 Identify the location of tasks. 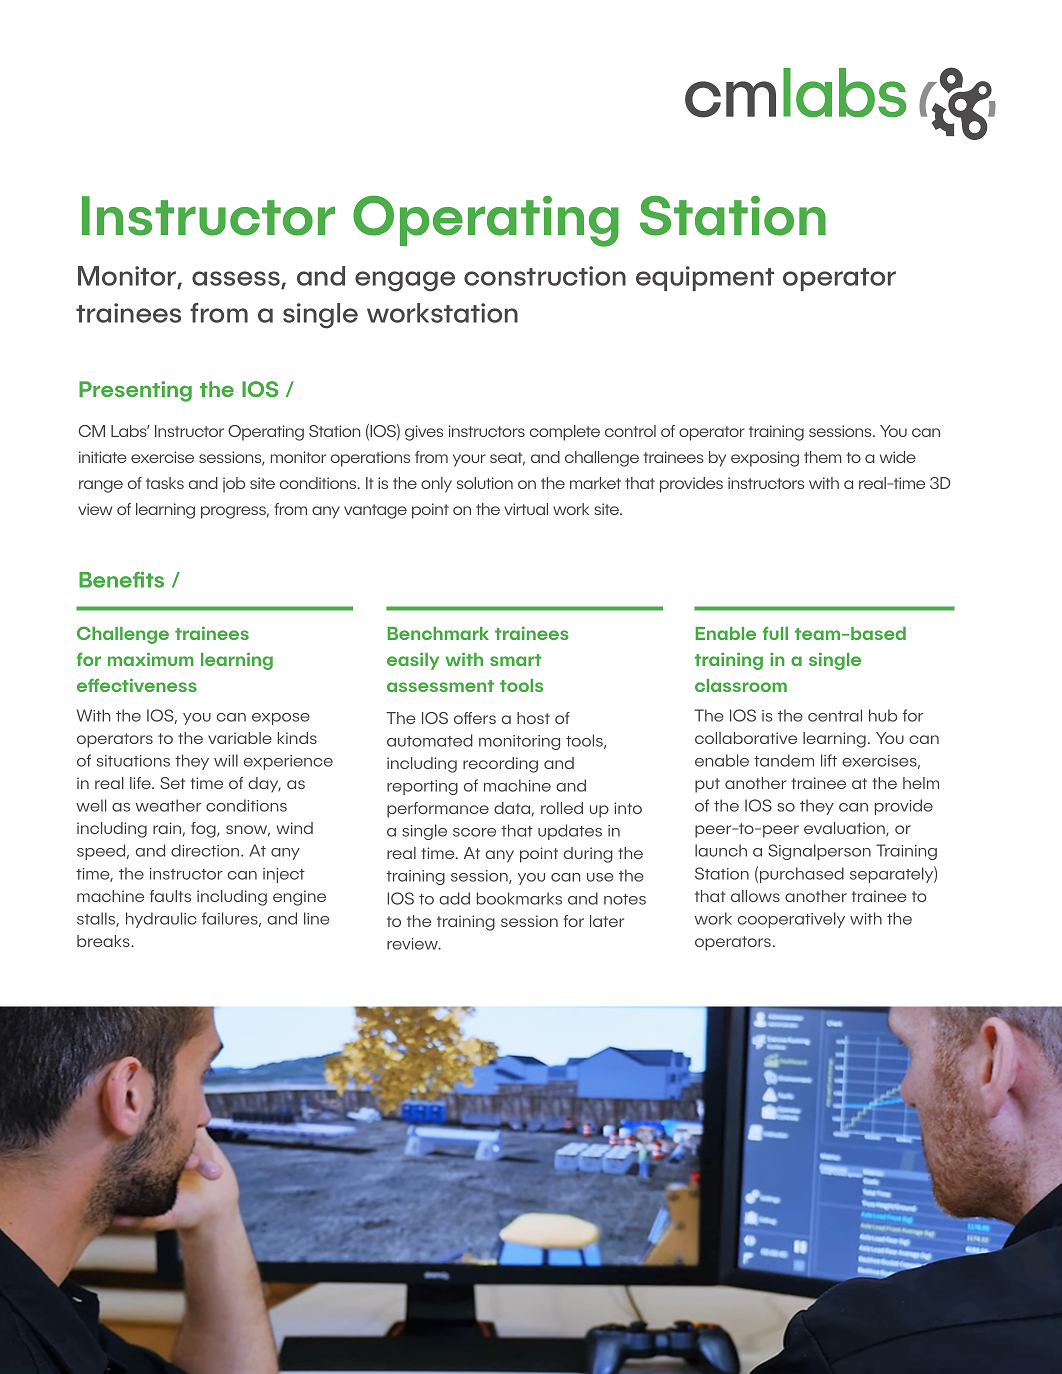
(165, 483).
